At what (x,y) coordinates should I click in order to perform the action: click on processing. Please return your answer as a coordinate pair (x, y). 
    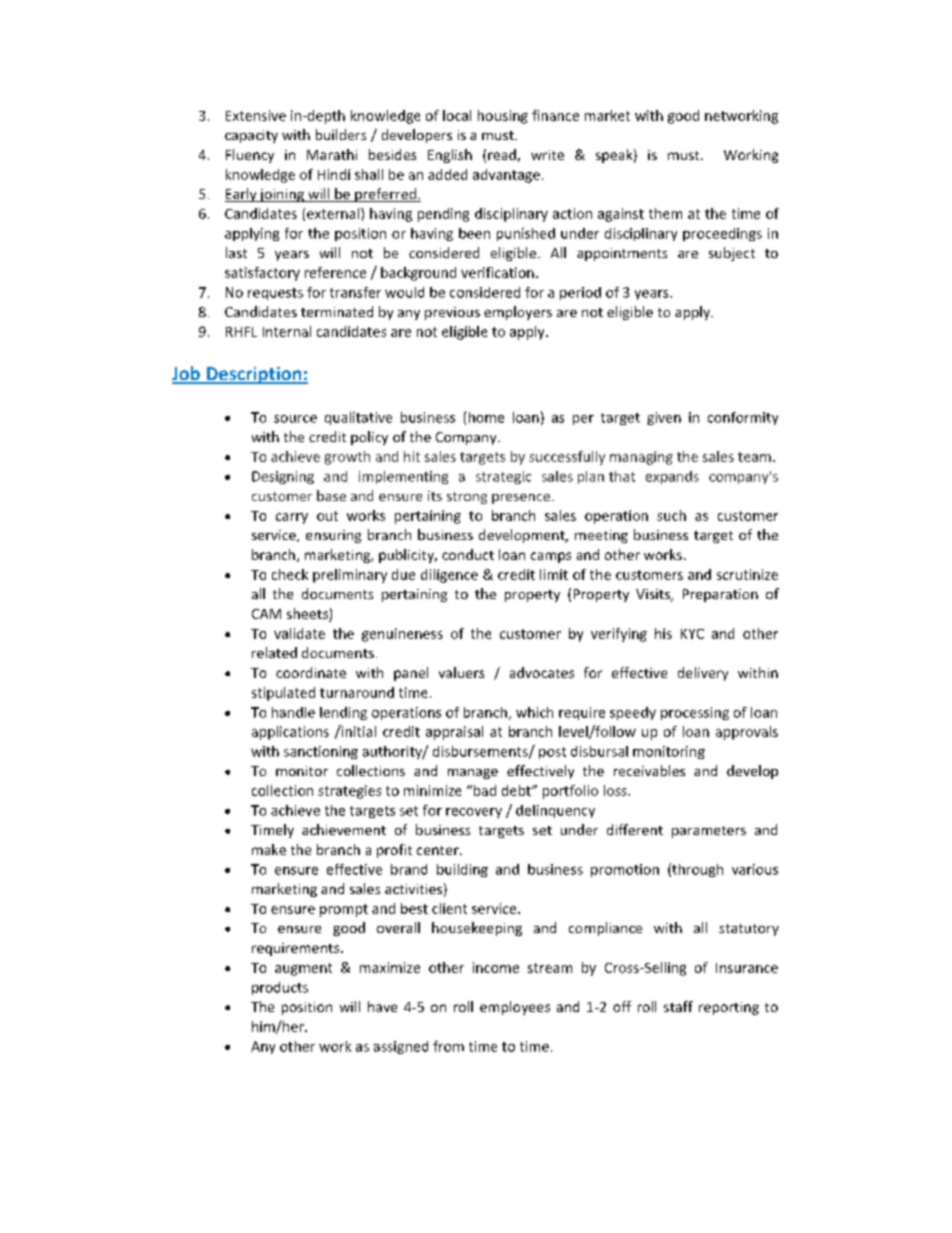
    Looking at the image, I should click on (695, 713).
